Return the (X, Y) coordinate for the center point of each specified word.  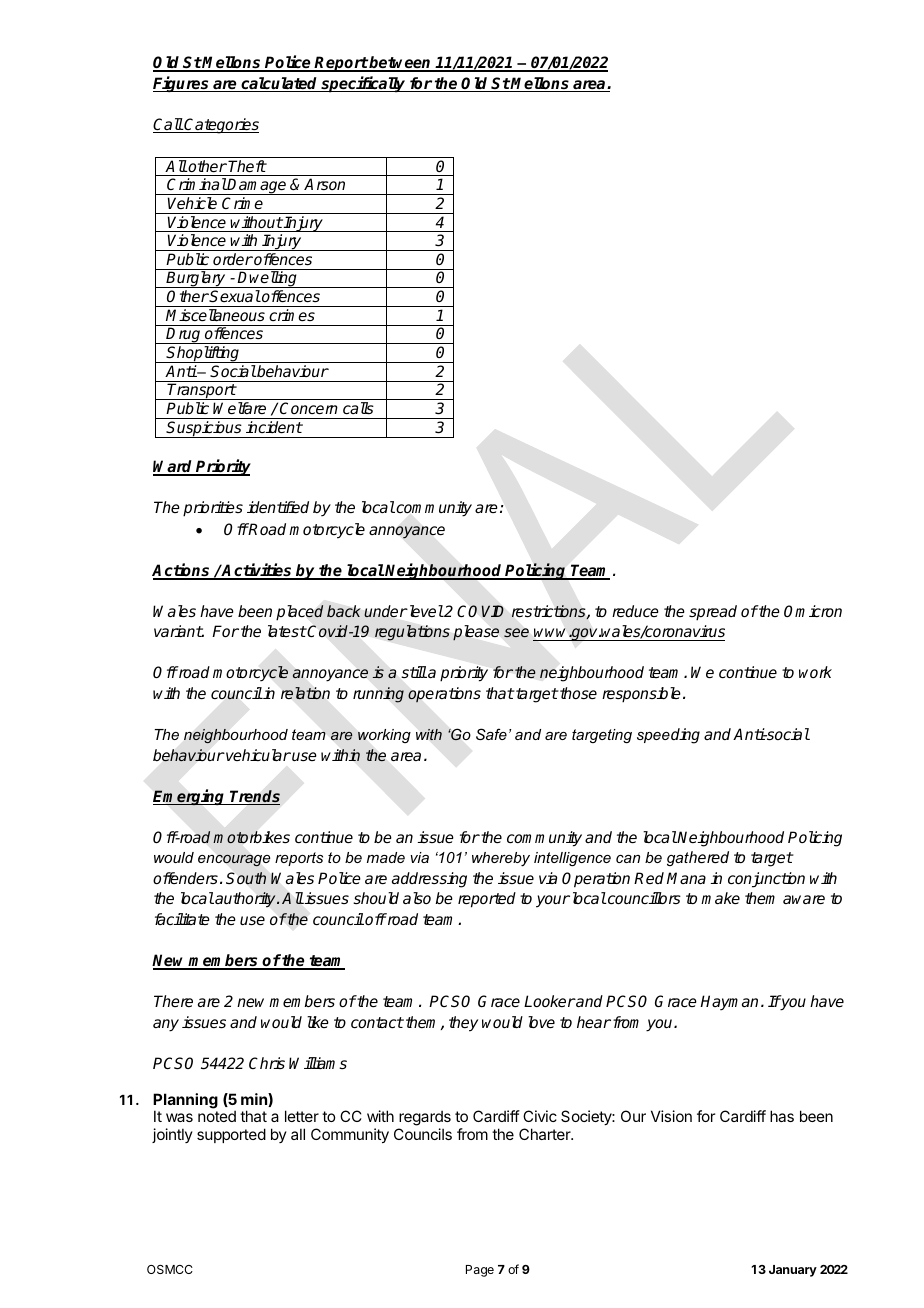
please (476, 632)
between (401, 63)
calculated (279, 84)
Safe (491, 734)
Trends (254, 797)
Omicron (813, 611)
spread (713, 613)
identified (278, 507)
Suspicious (204, 429)
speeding (668, 736)
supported (231, 1135)
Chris (267, 1063)
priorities (213, 509)
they (463, 1024)
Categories (221, 126)
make (720, 898)
